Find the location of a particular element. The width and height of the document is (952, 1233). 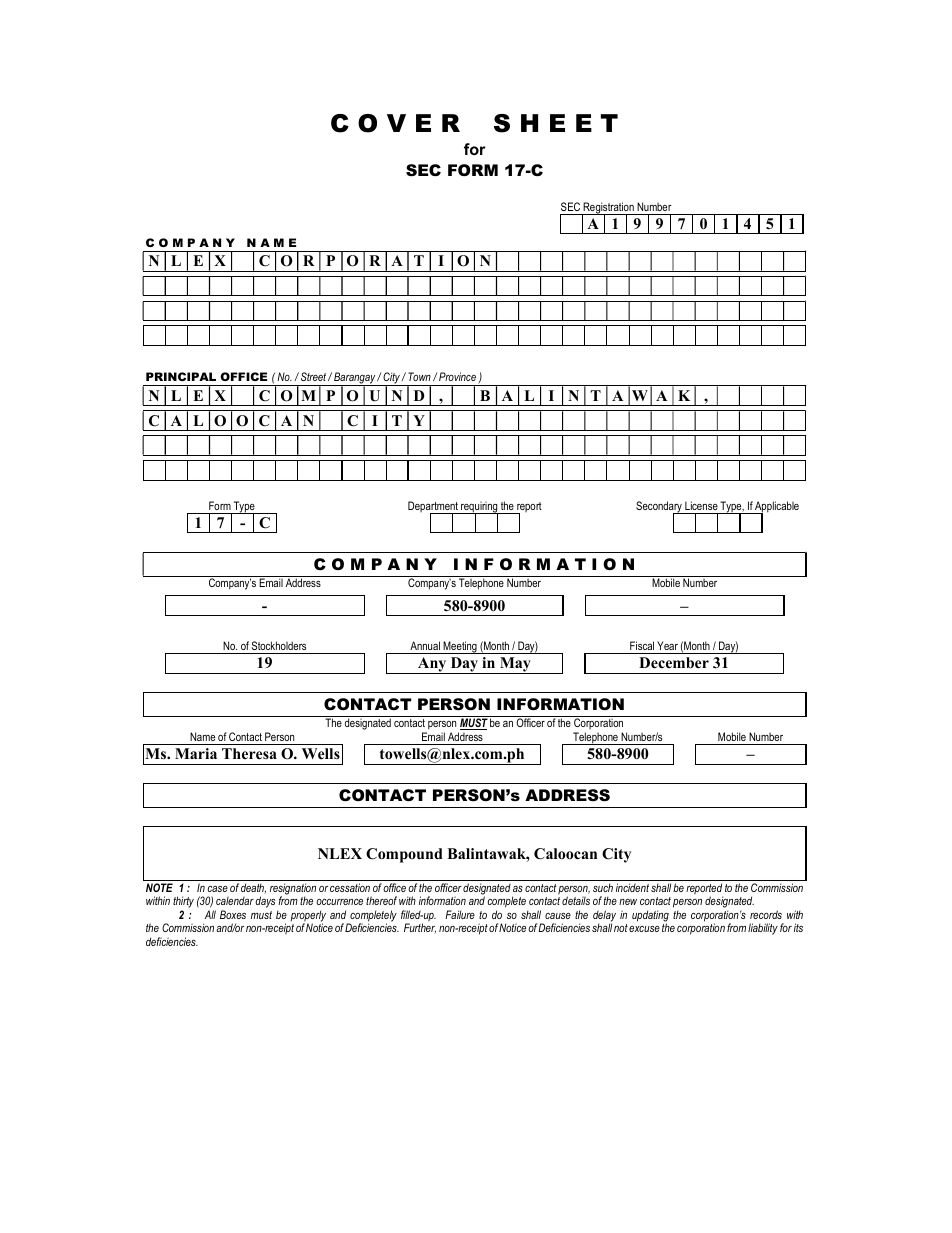

days is located at coordinates (266, 903).
